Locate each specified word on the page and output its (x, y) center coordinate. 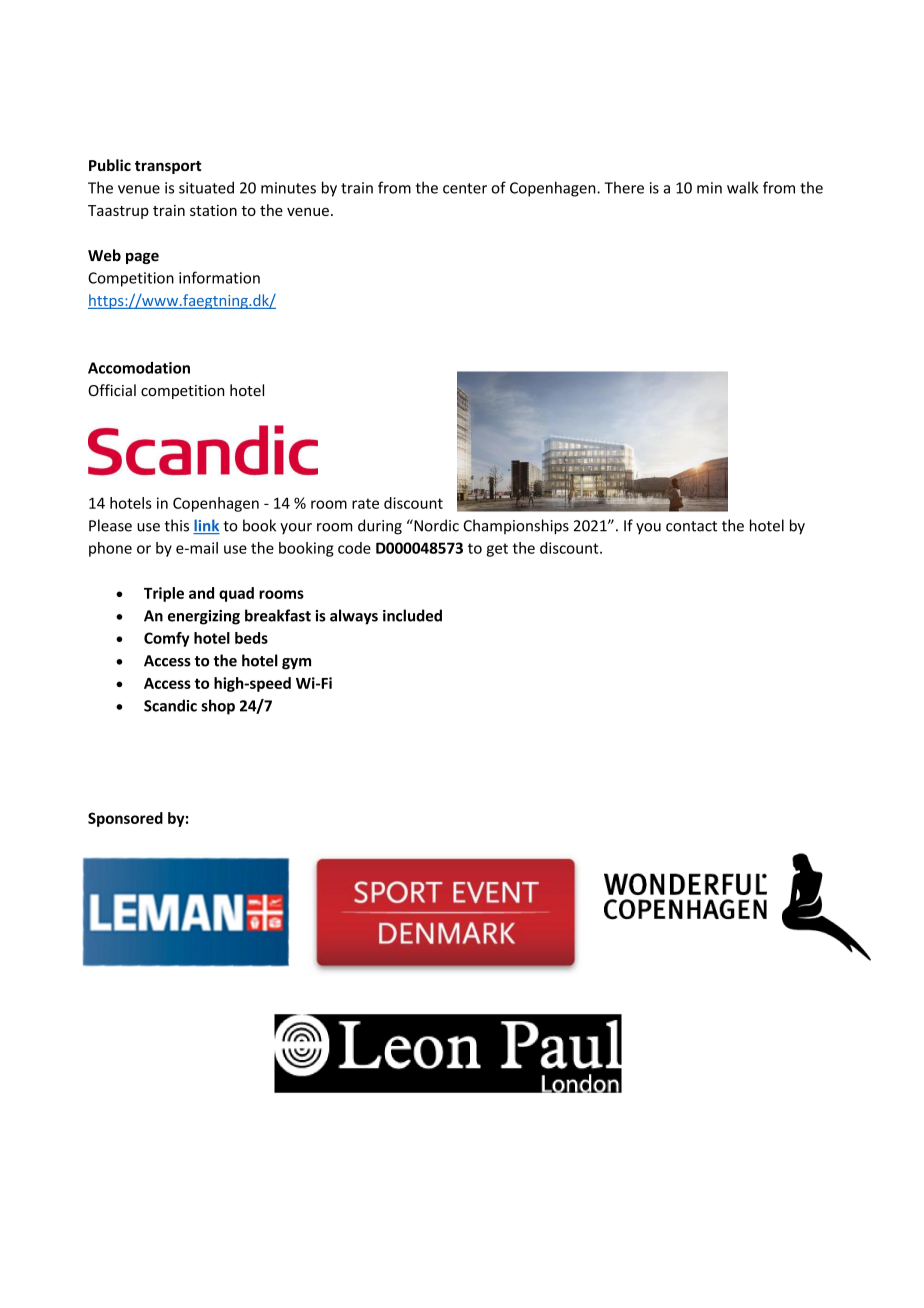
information (219, 277)
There (624, 187)
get (497, 550)
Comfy (167, 639)
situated (206, 187)
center (465, 188)
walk (742, 187)
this (176, 525)
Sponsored (125, 819)
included (412, 615)
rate (365, 503)
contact (691, 526)
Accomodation (139, 368)
